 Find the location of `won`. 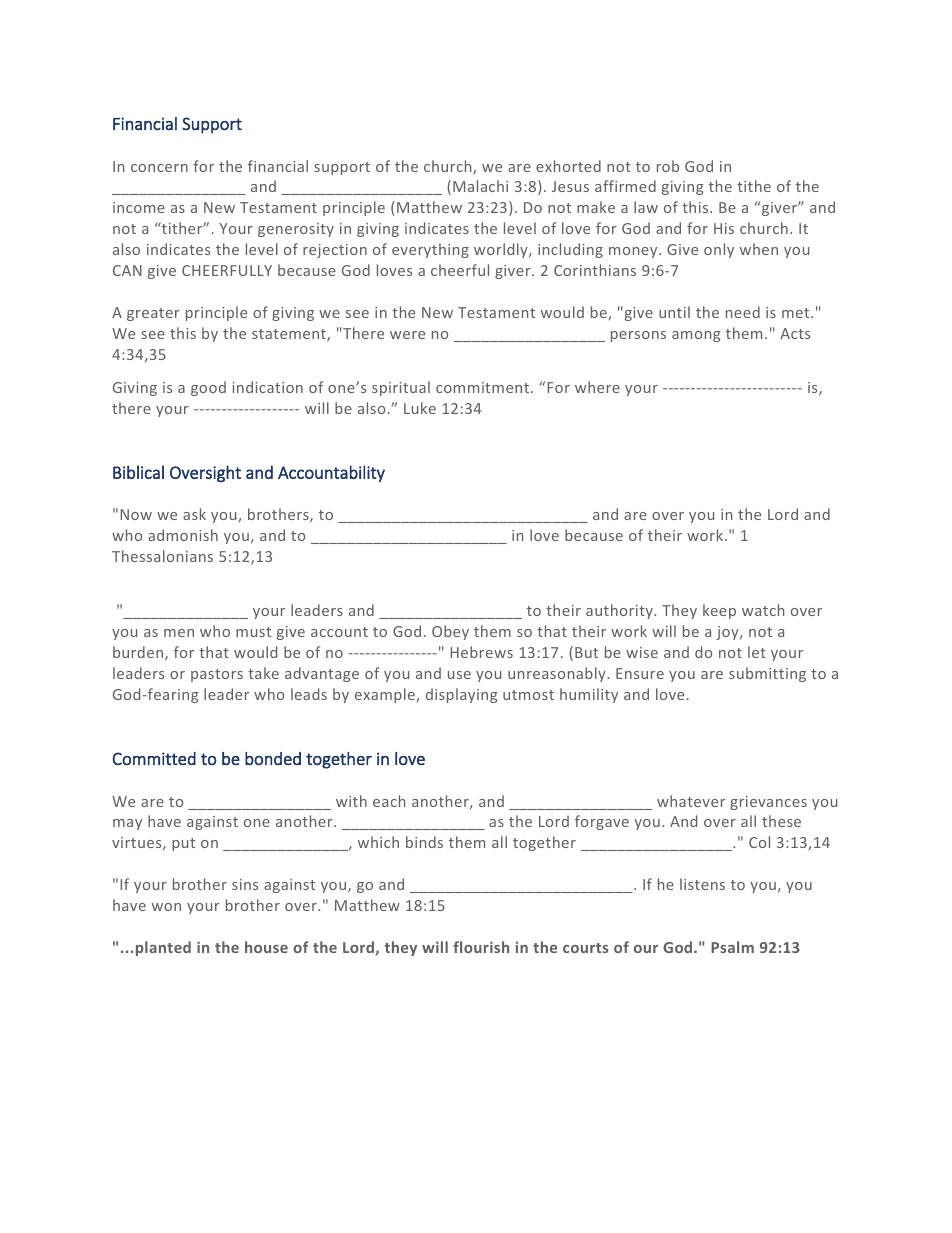

won is located at coordinates (166, 907).
